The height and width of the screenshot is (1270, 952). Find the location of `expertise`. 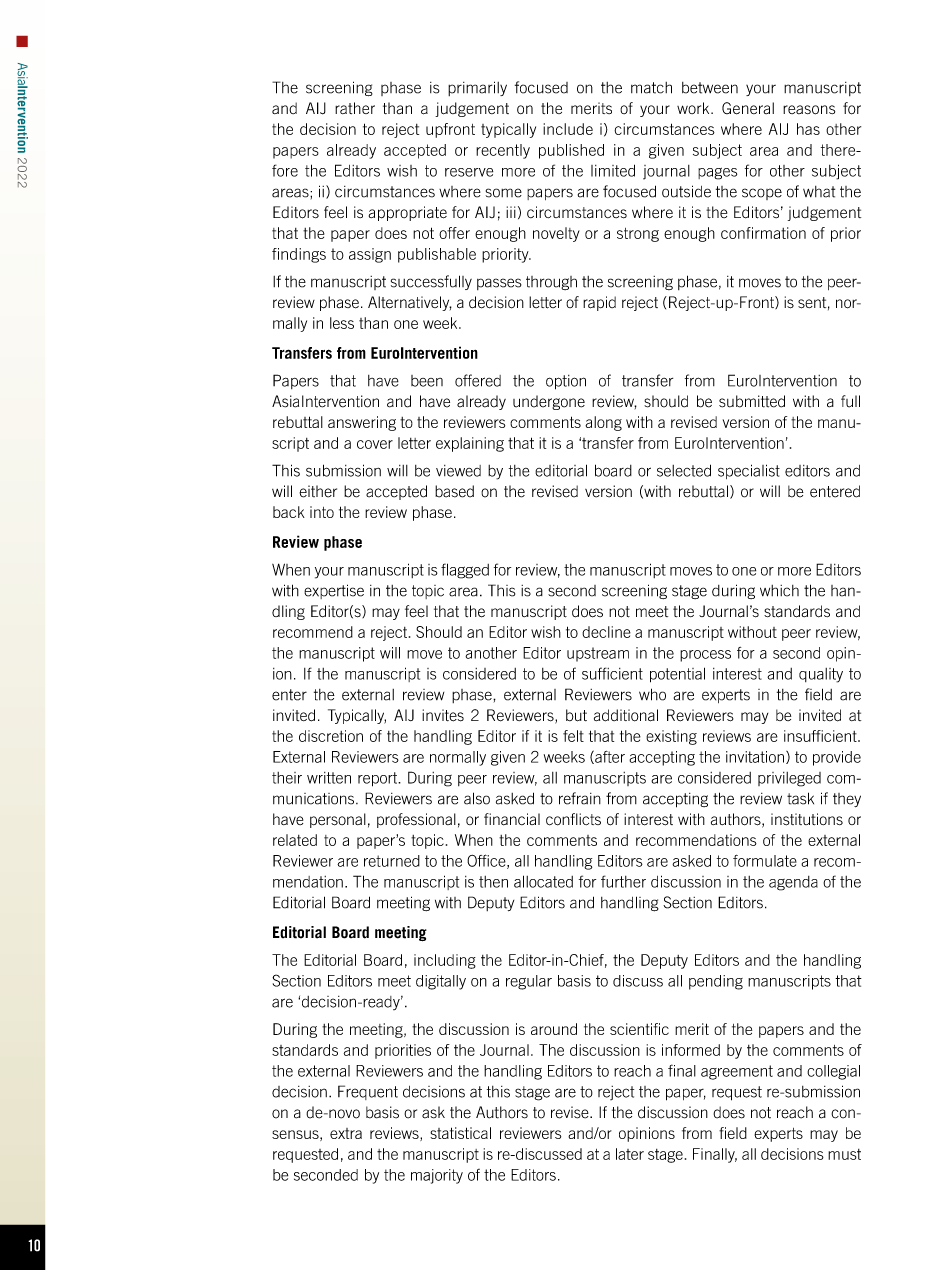

expertise is located at coordinates (334, 591).
